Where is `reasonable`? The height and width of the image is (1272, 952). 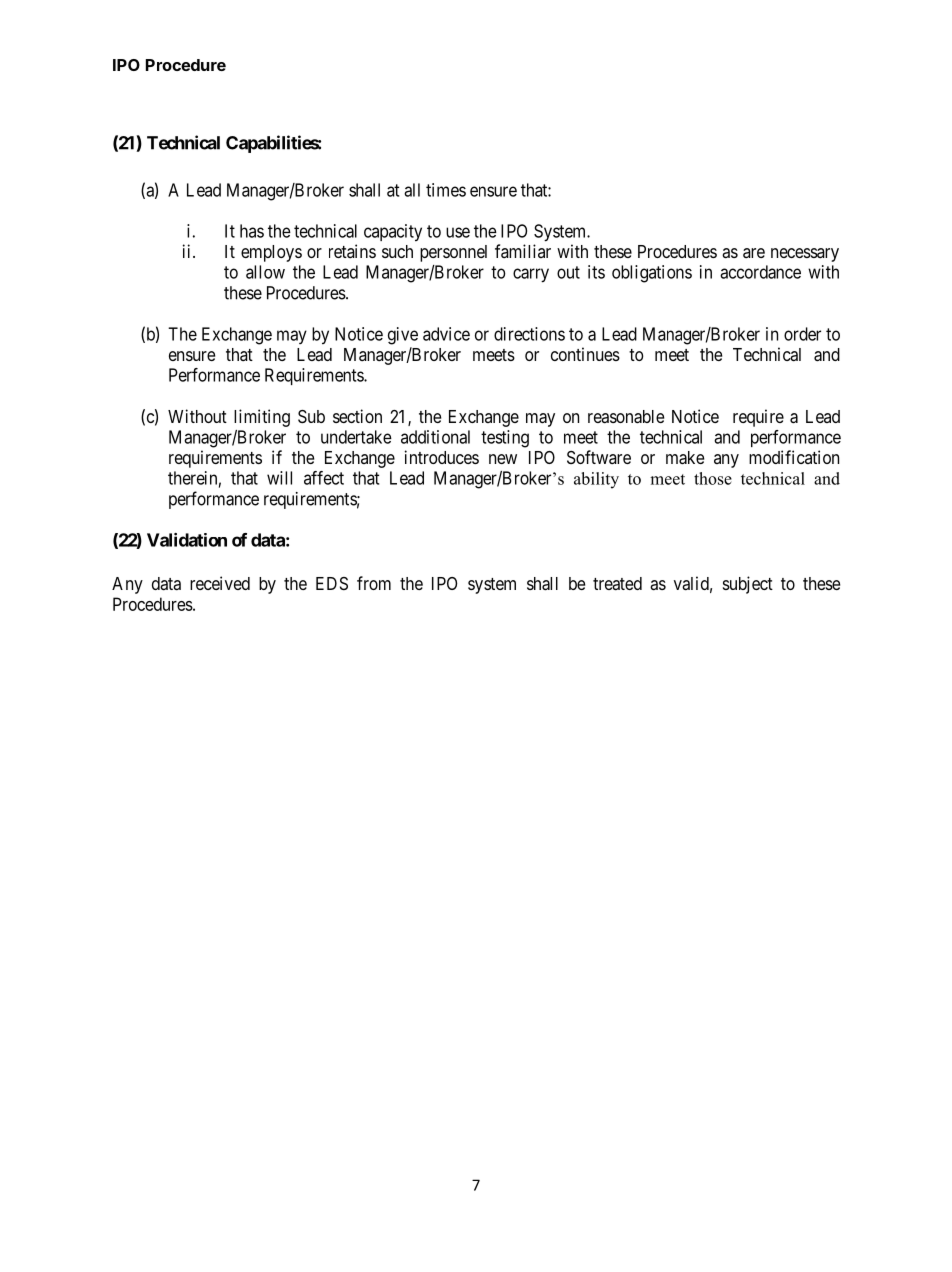 reasonable is located at coordinates (626, 417).
